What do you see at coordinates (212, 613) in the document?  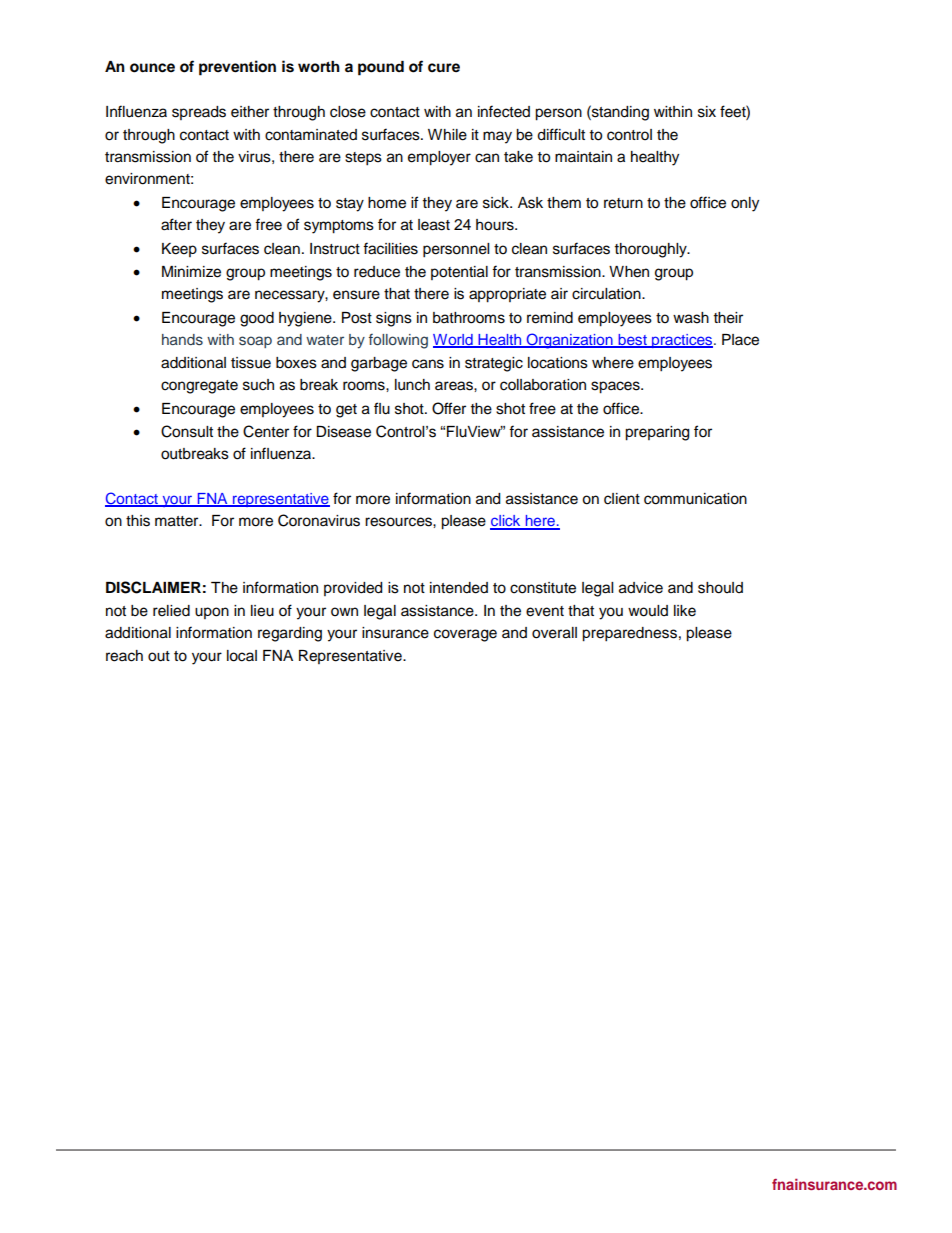 I see `upon` at bounding box center [212, 613].
